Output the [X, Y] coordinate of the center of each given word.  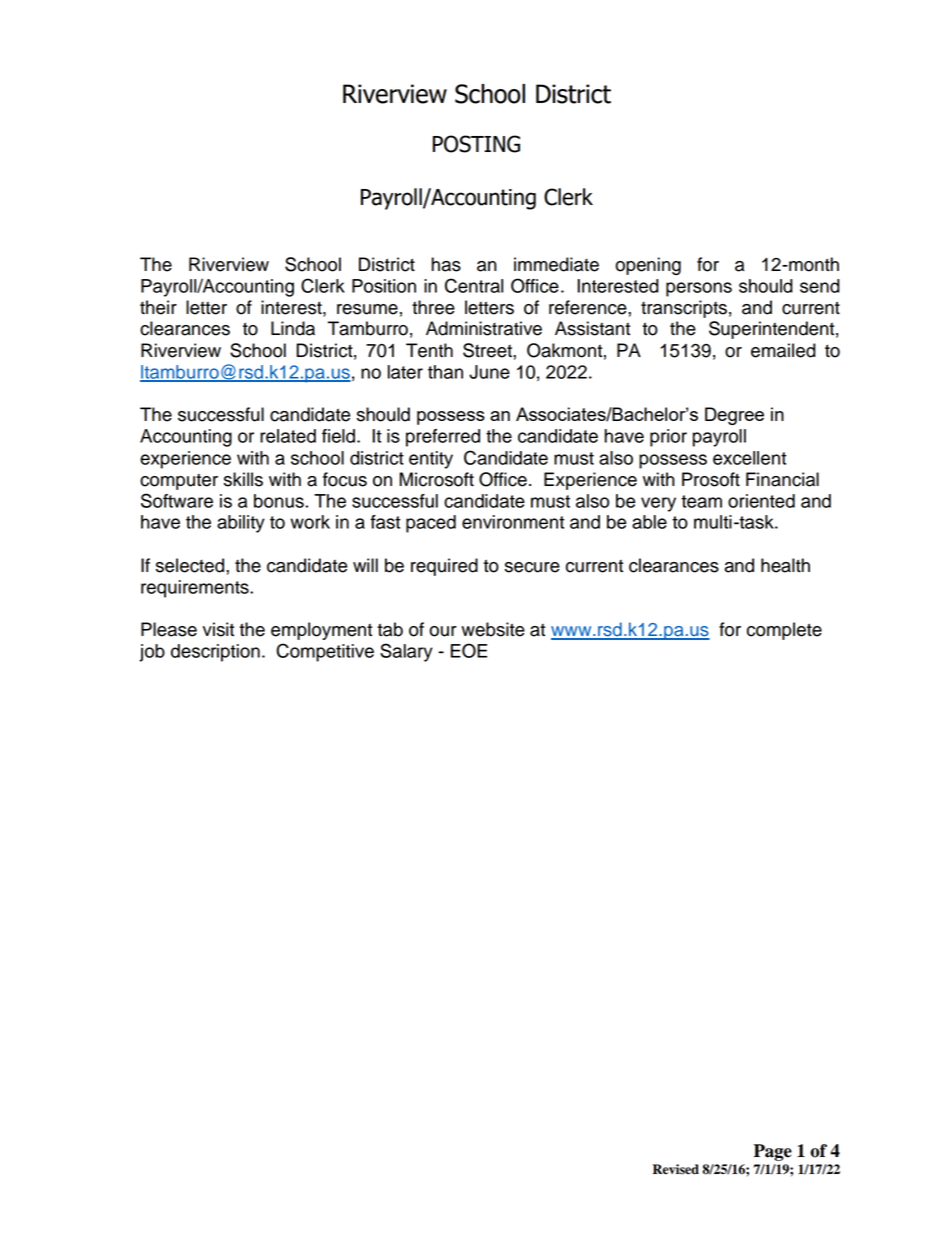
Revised [676, 1169]
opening [648, 266]
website [493, 629]
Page [773, 1152]
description [215, 653]
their [158, 307]
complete [784, 631]
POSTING [476, 144]
